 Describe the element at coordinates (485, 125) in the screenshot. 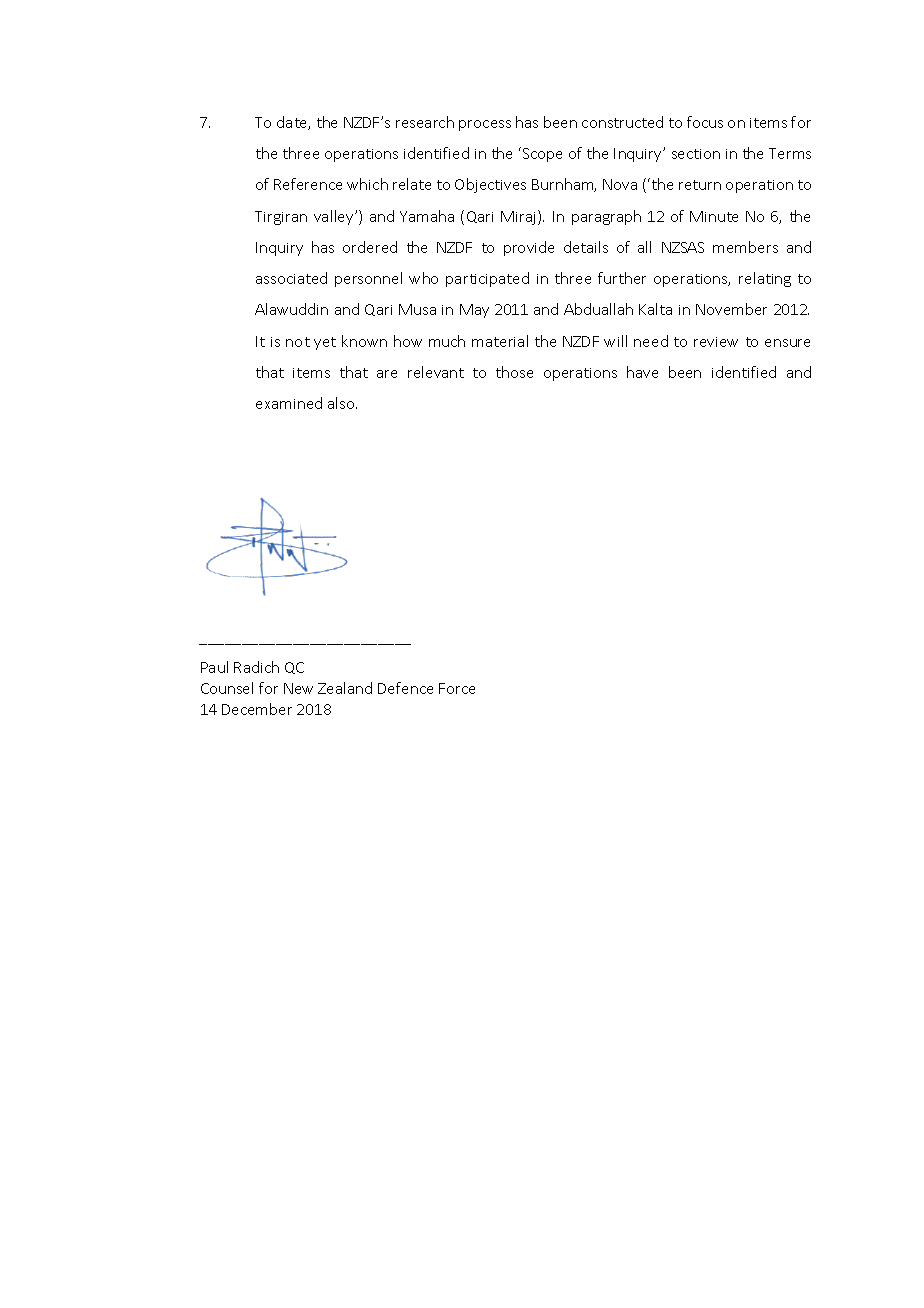

I see `process` at that location.
